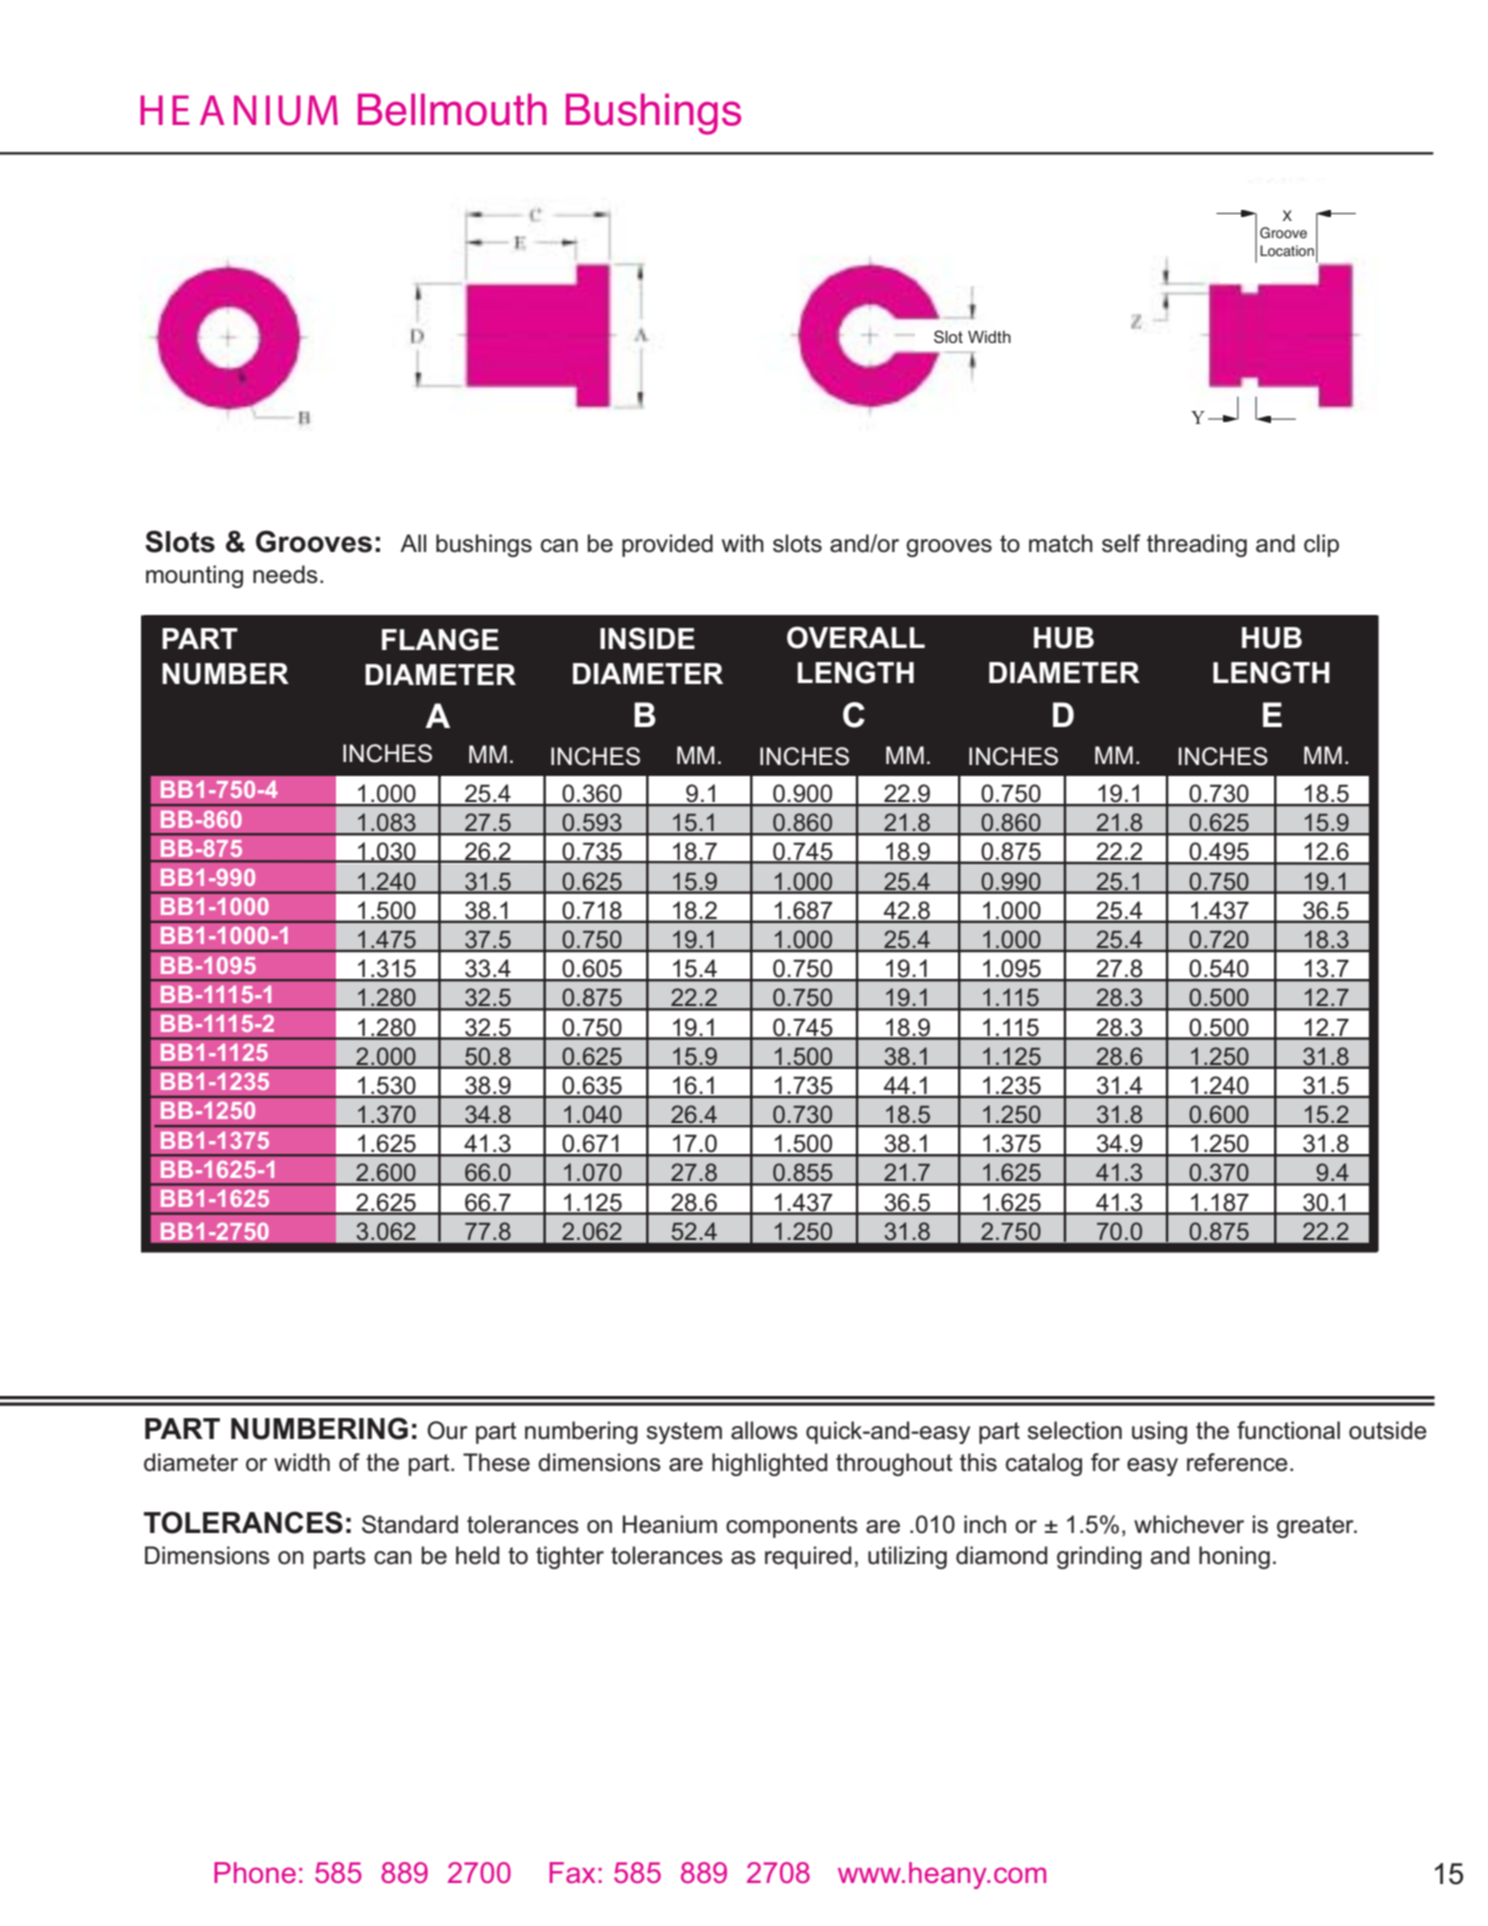 This screenshot has width=1488, height=1926. Describe the element at coordinates (440, 639) in the screenshot. I see `FLANGE` at that location.
